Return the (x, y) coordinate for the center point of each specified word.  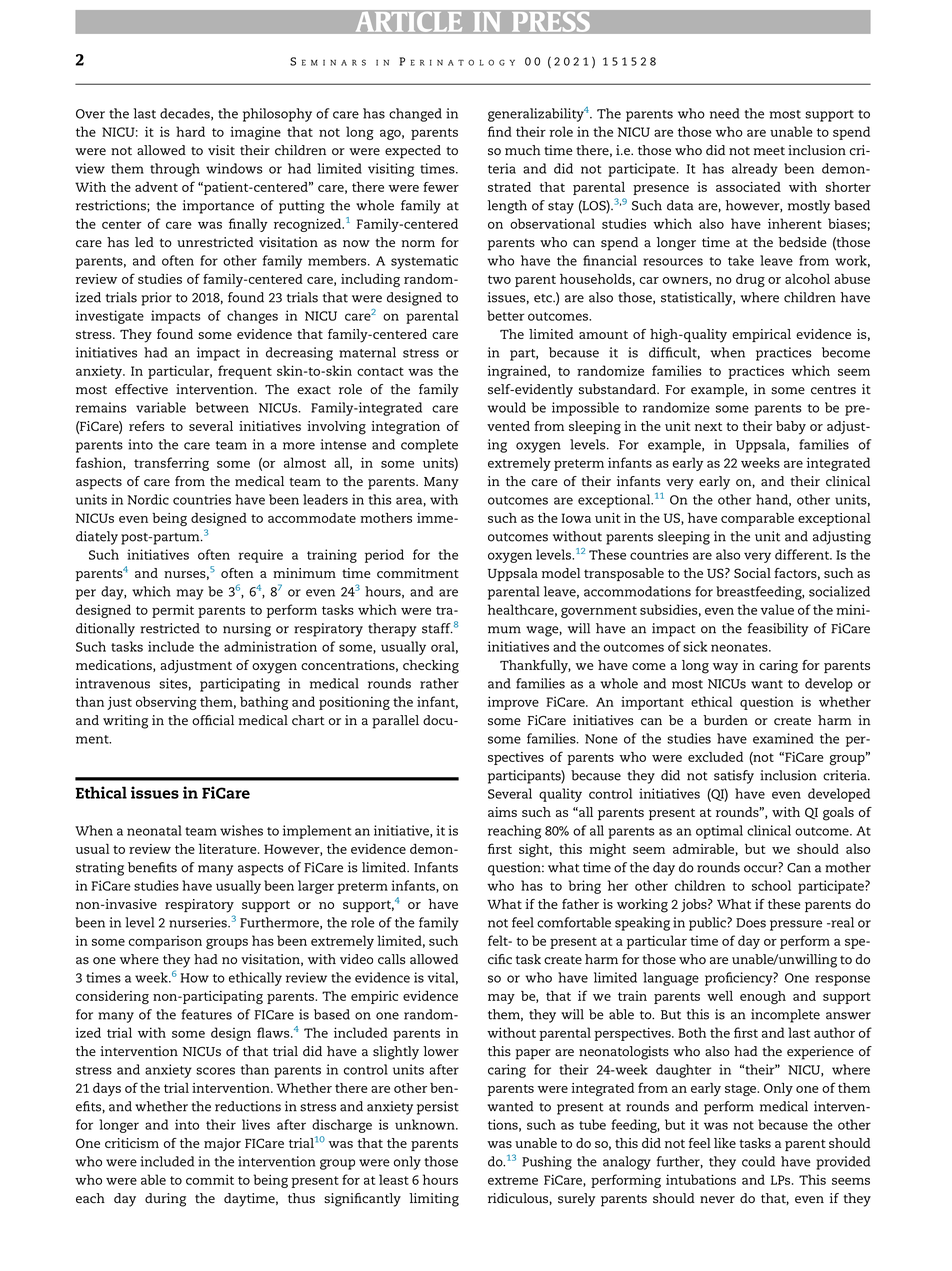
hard (190, 131)
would (506, 407)
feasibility (778, 630)
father (580, 904)
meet (769, 151)
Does (751, 923)
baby (791, 428)
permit (173, 611)
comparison (165, 942)
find (500, 131)
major (222, 1144)
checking (431, 667)
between (222, 407)
